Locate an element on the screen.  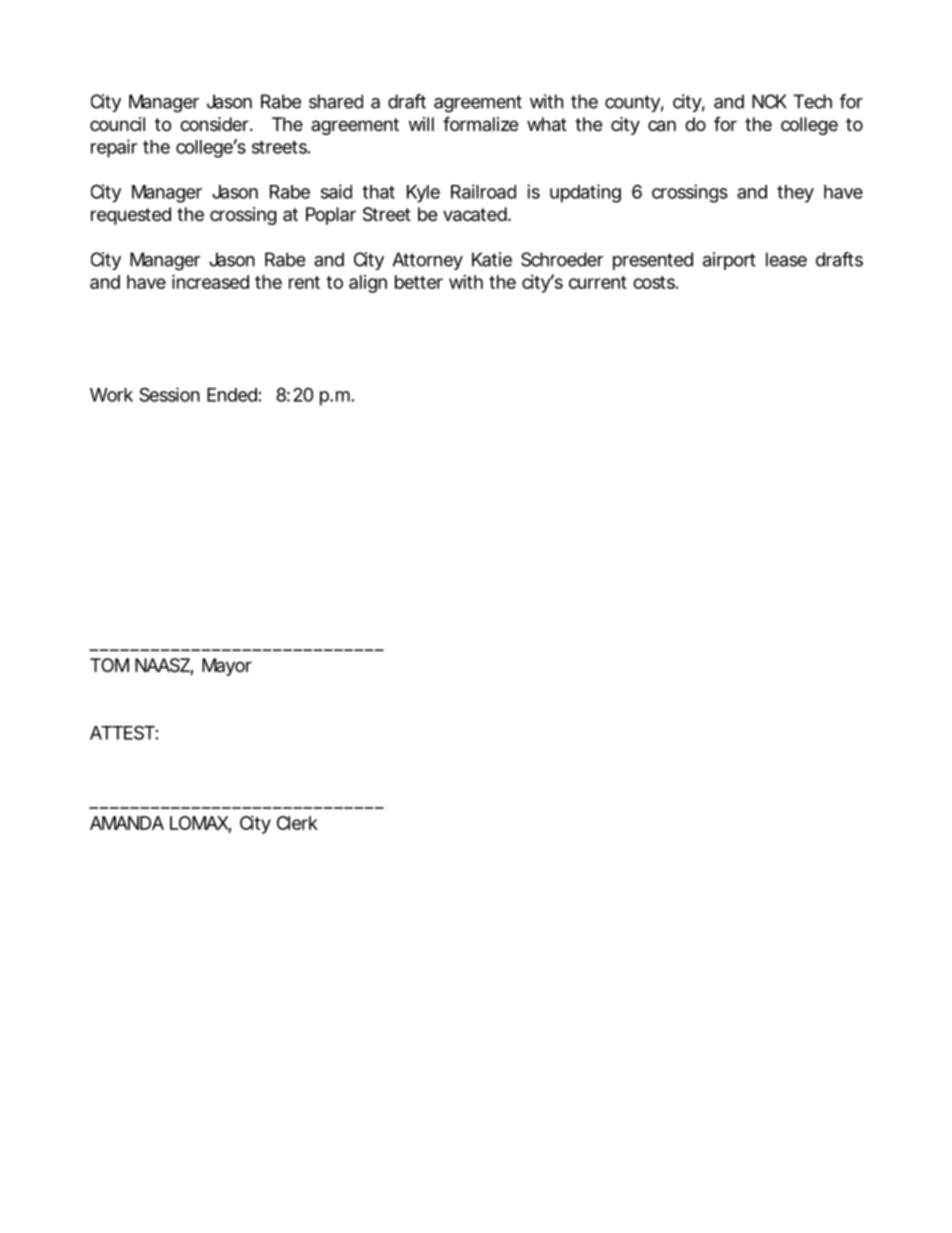
formalize is located at coordinates (480, 123).
